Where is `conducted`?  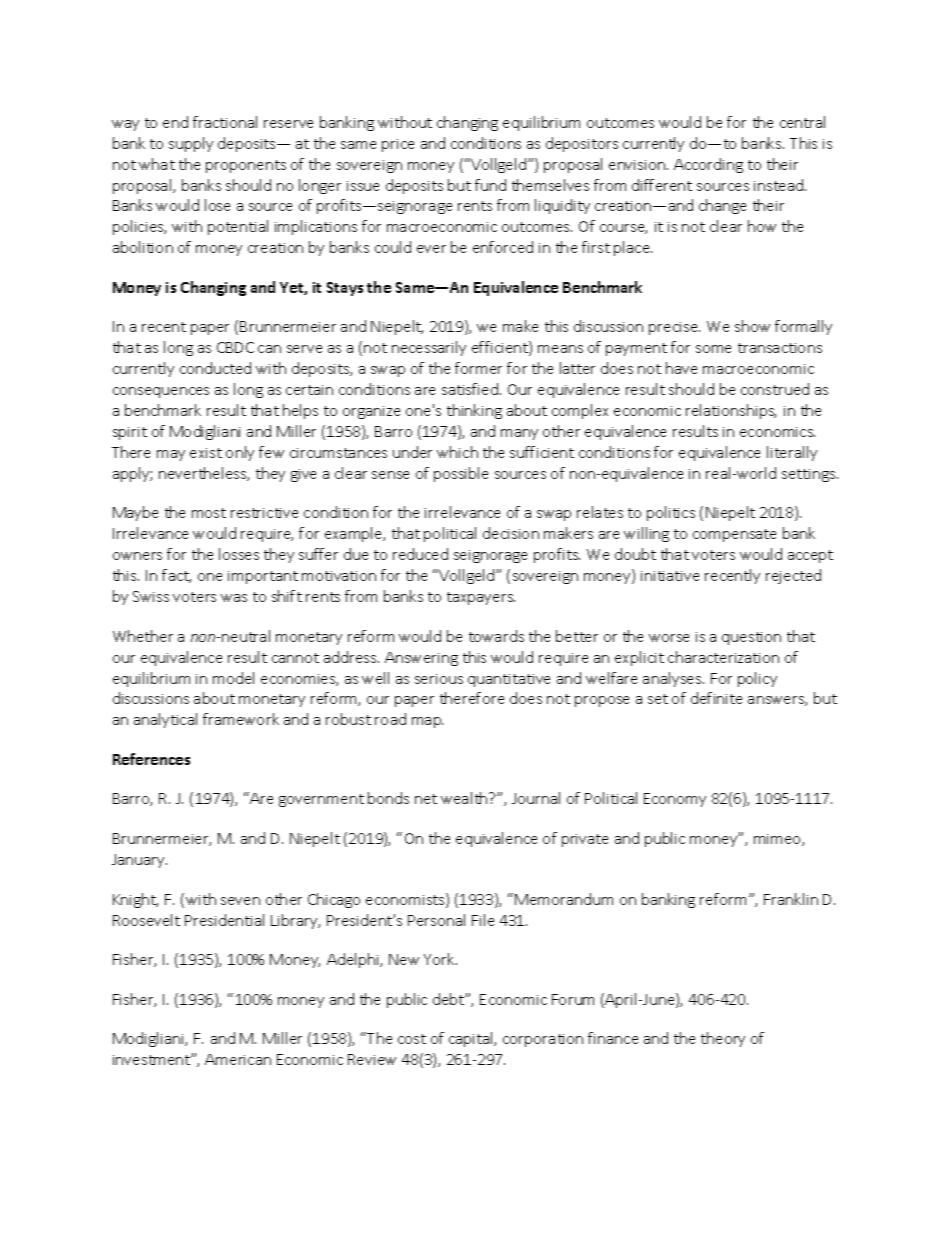
conducted is located at coordinates (215, 368).
